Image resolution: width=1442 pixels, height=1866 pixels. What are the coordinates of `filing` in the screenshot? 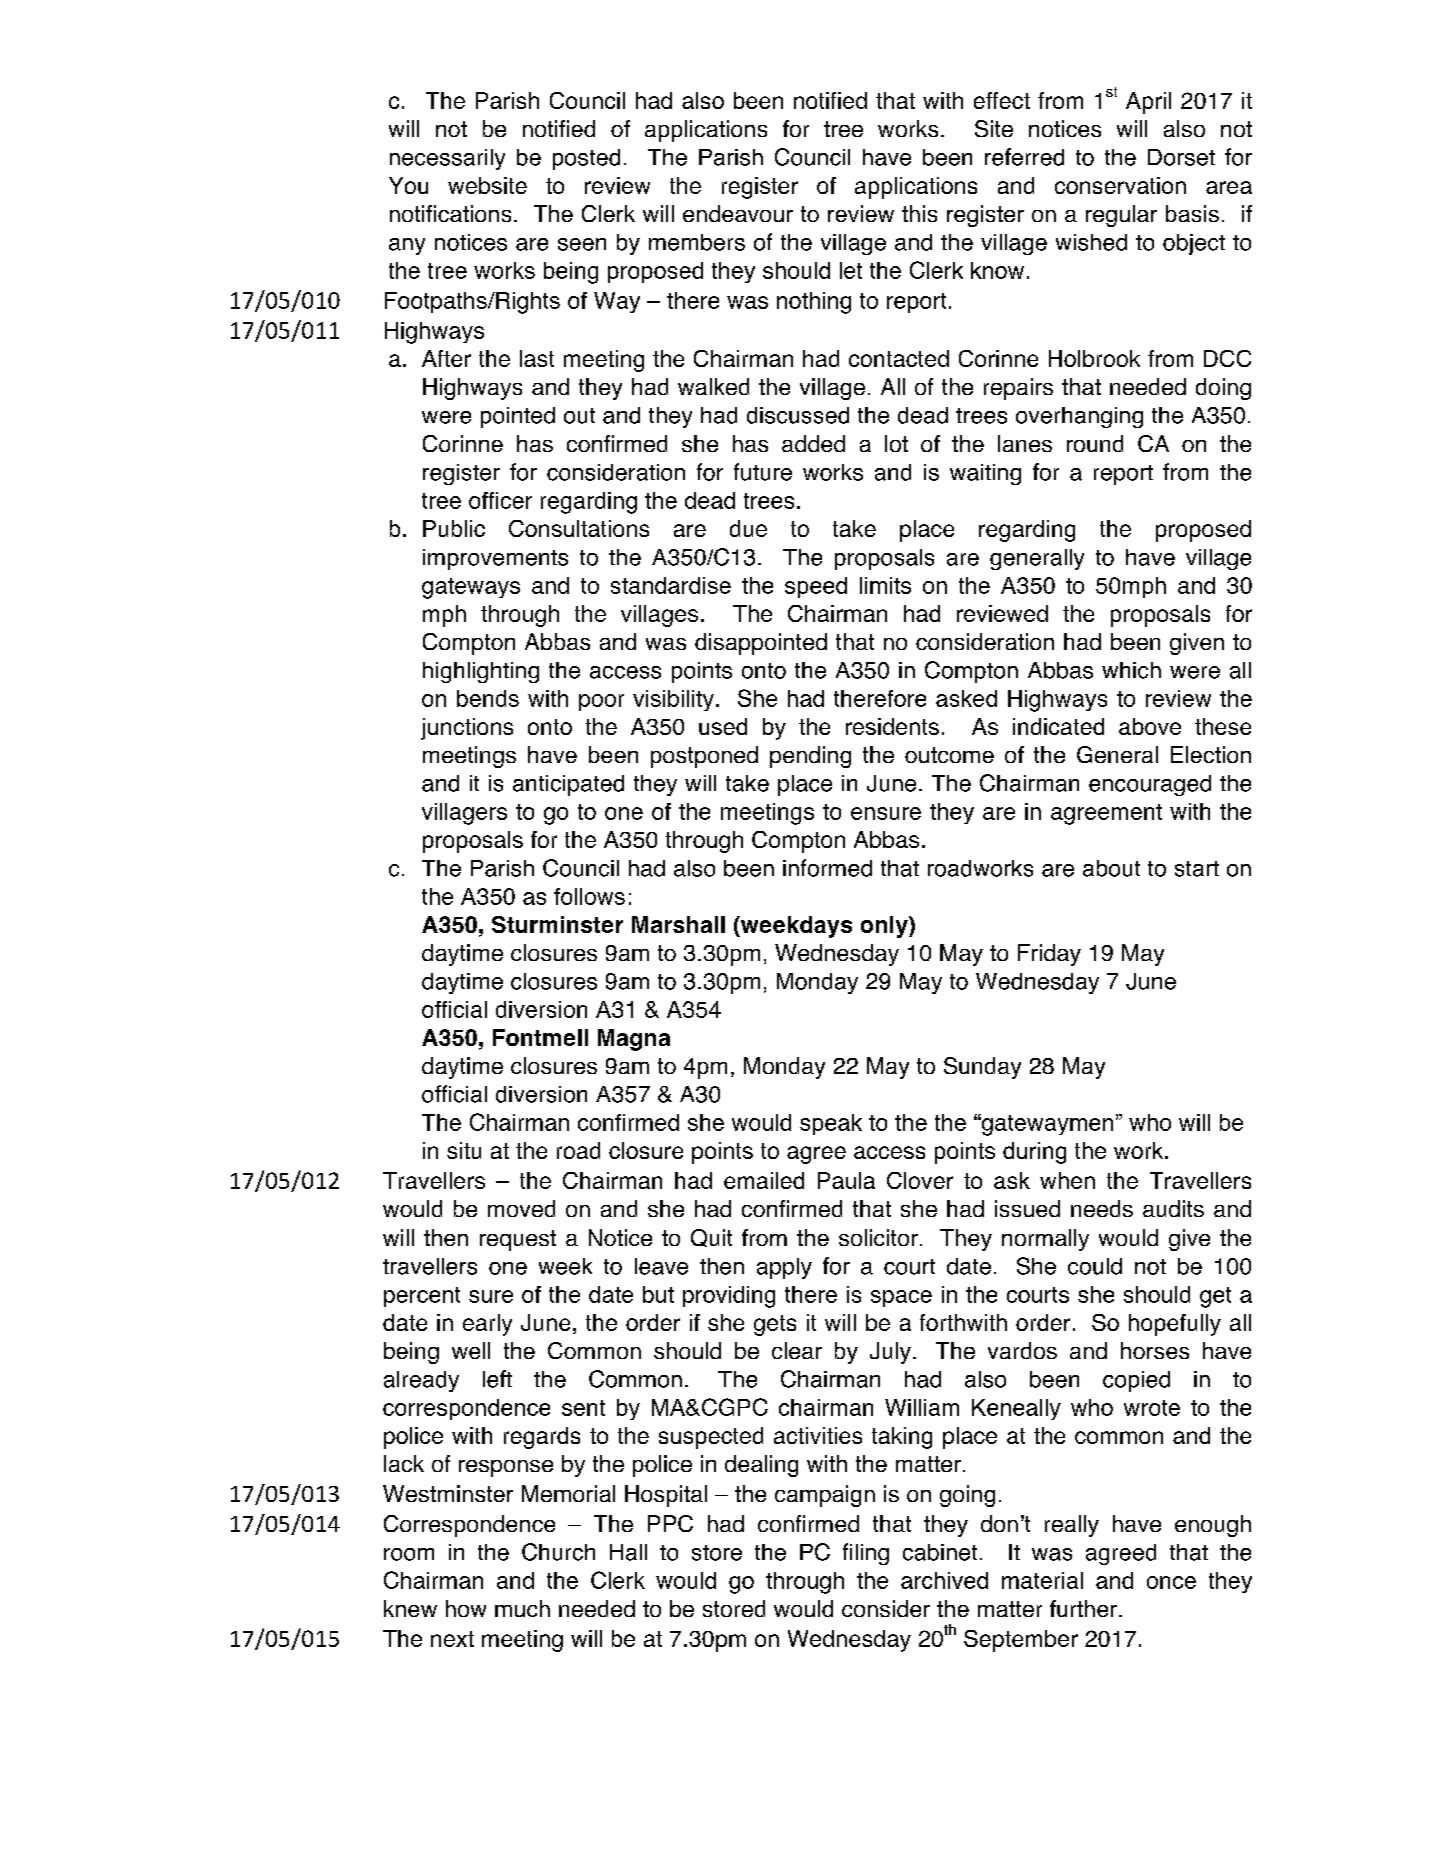 It's located at (866, 1554).
